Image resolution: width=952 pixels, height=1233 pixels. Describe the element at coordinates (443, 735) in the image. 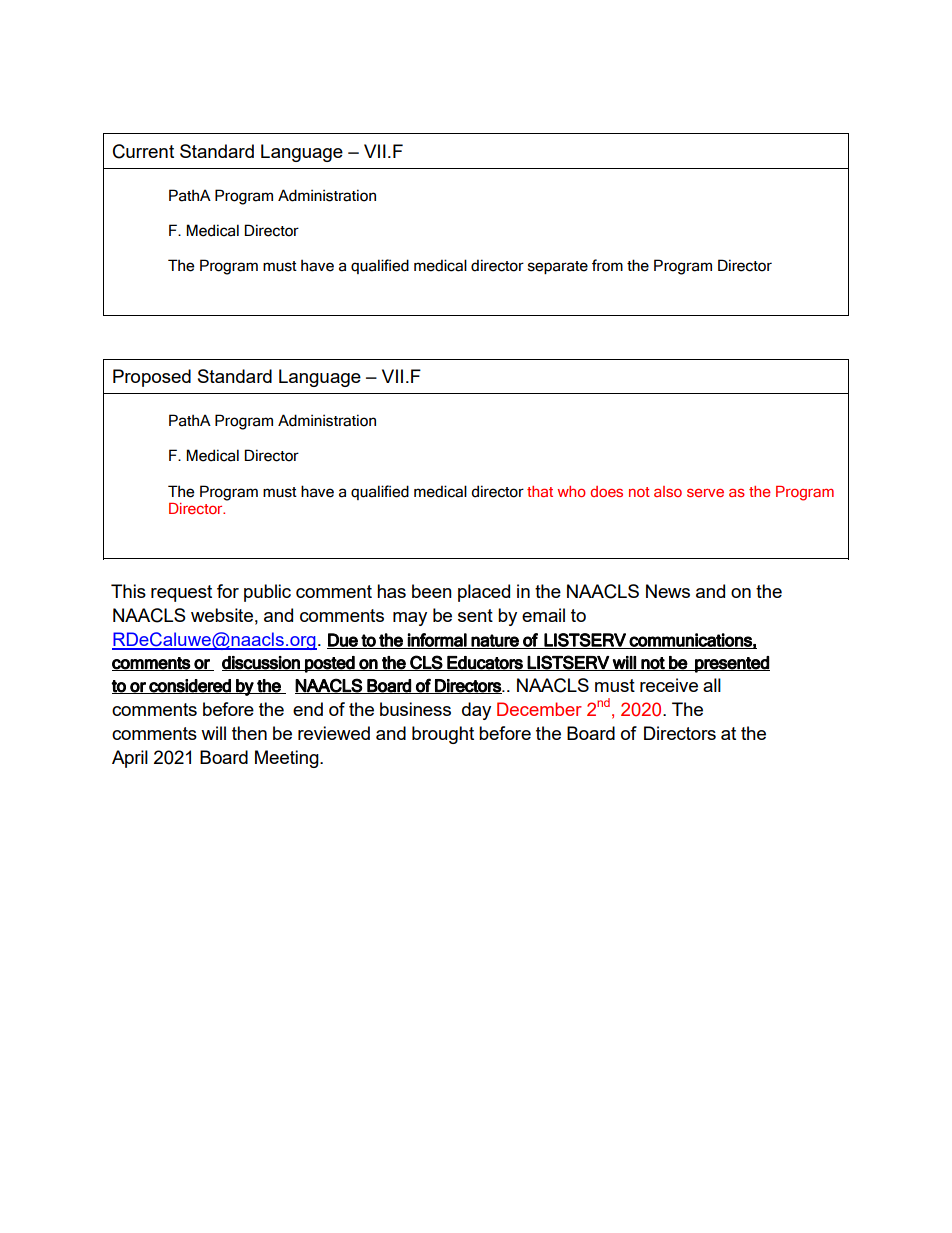

I see `brought` at that location.
